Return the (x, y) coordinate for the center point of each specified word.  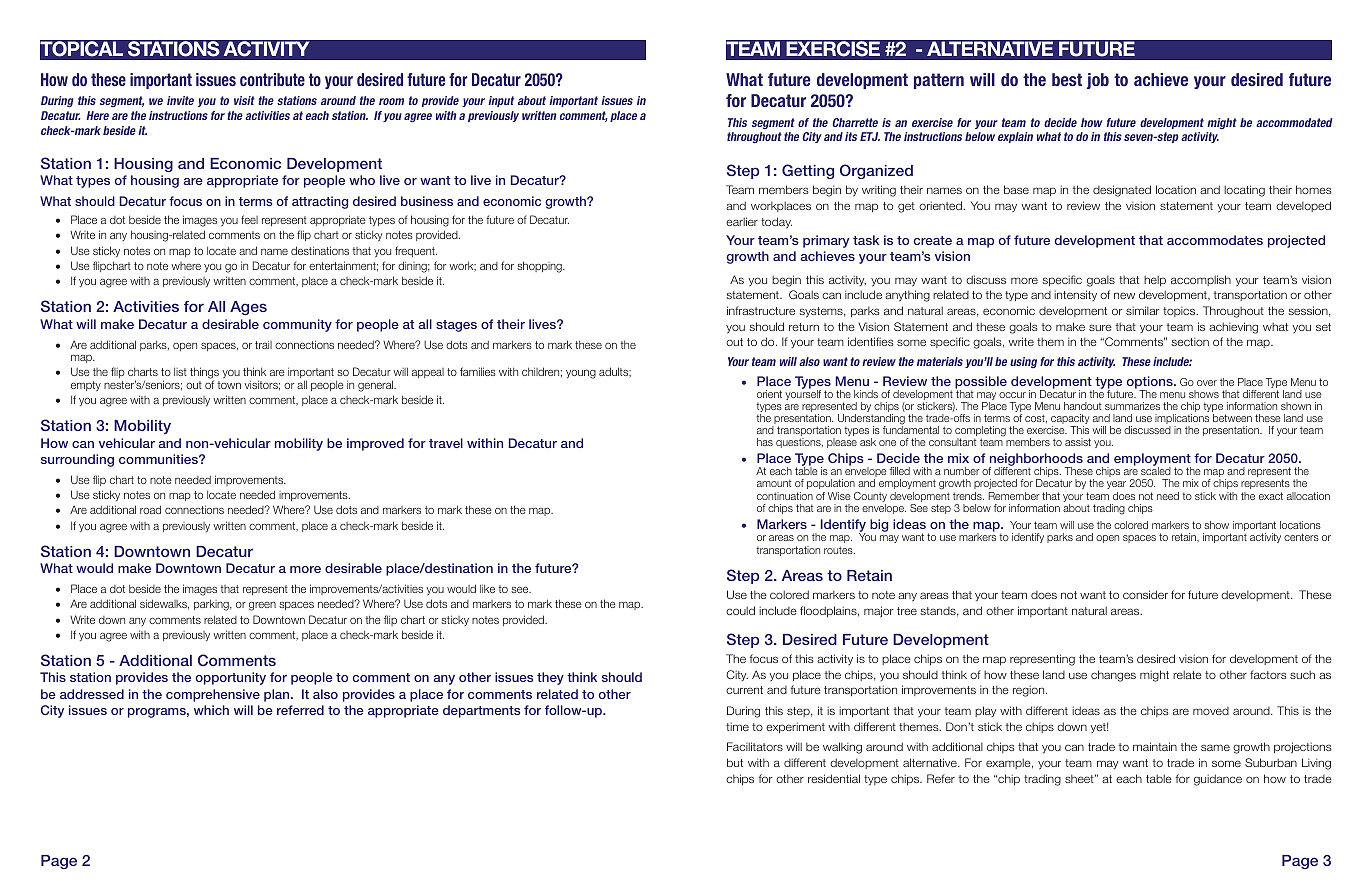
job (1098, 81)
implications (1182, 420)
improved (375, 444)
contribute (272, 79)
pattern (939, 81)
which (211, 710)
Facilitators (755, 746)
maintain (1155, 746)
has (765, 442)
